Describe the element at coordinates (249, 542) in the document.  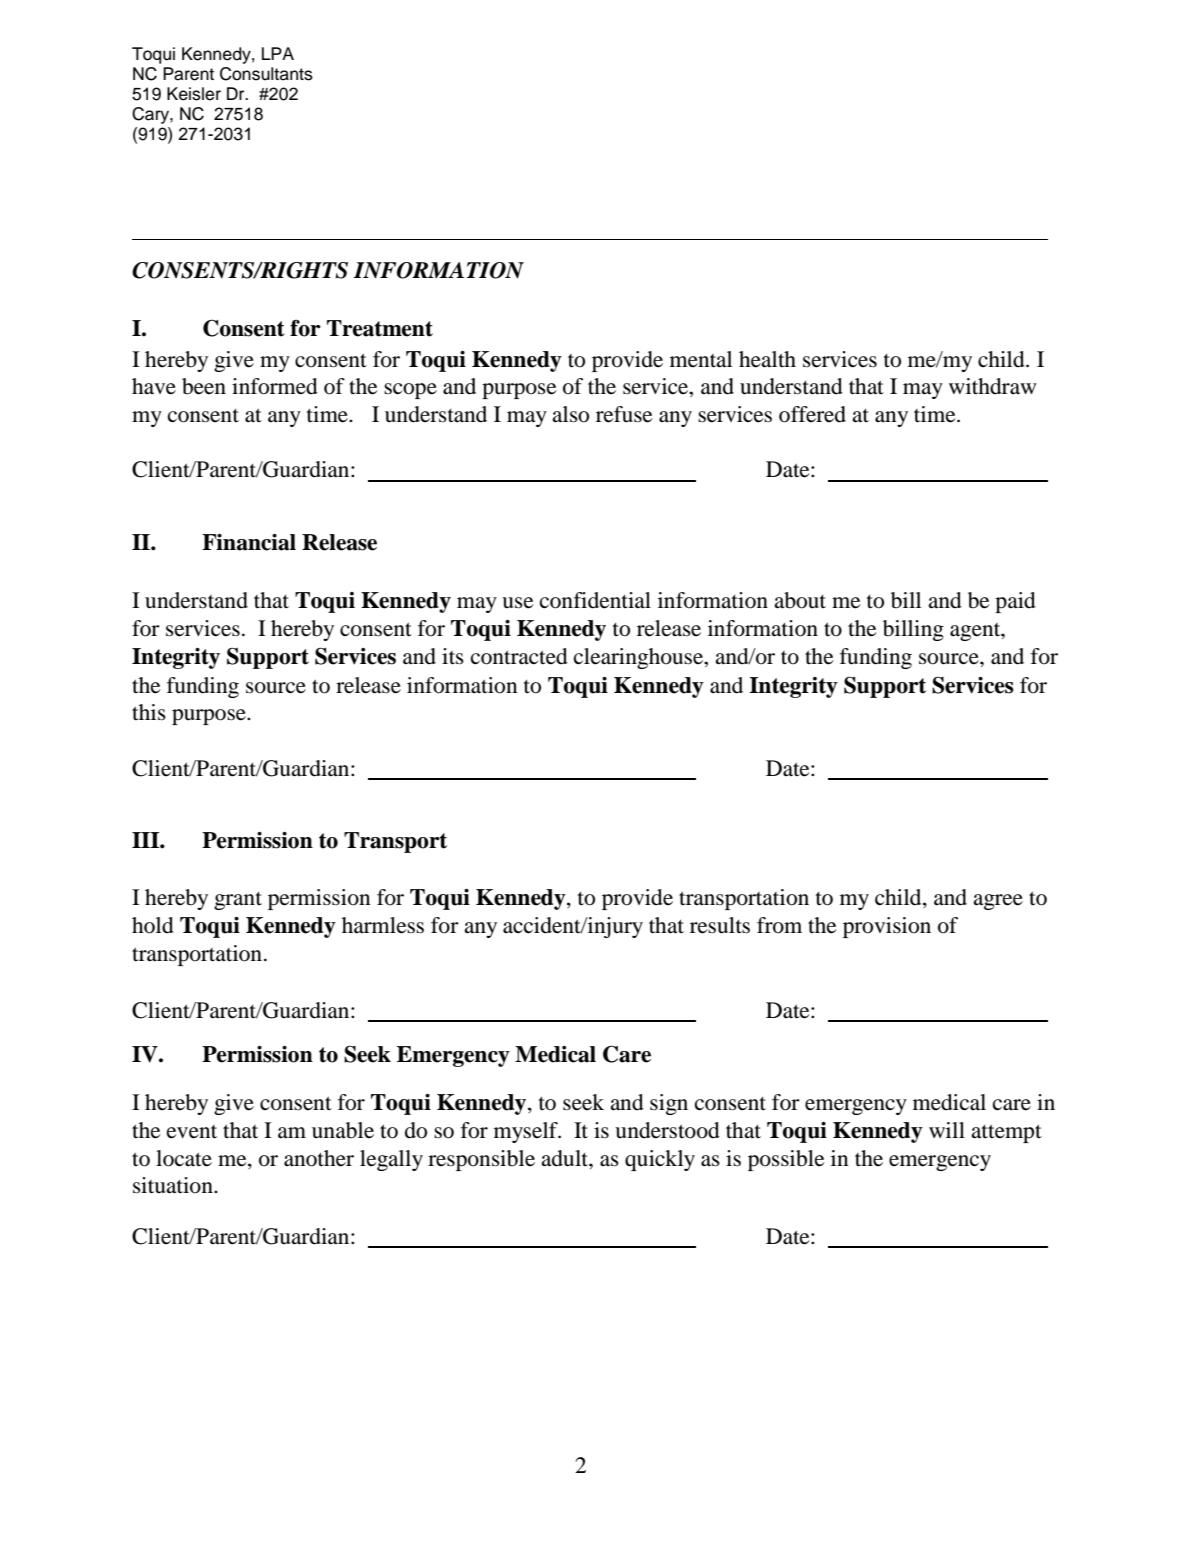
I see `Financial` at that location.
